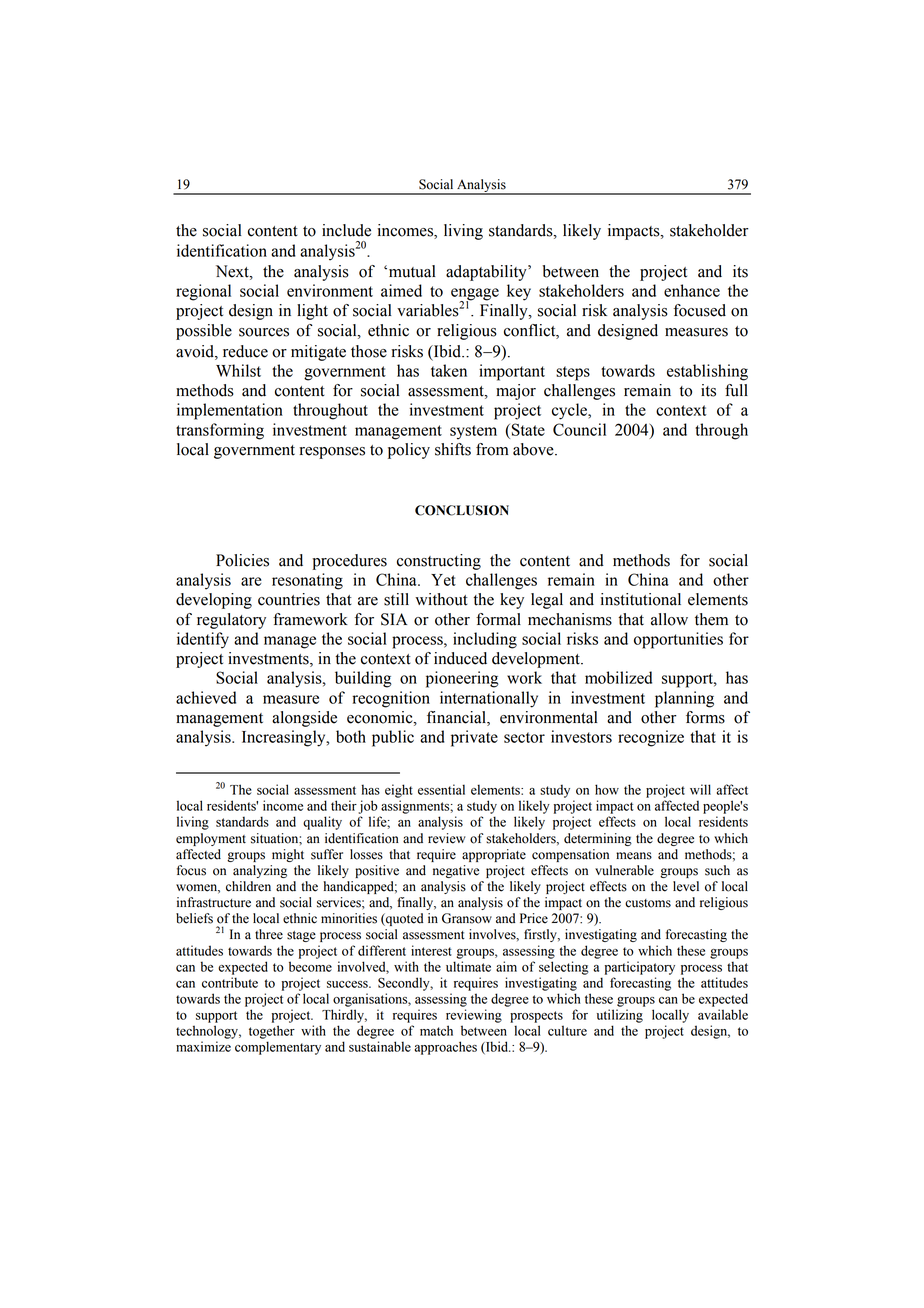 Image resolution: width=924 pixels, height=1308 pixels. What do you see at coordinates (436, 1030) in the document?
I see `match` at bounding box center [436, 1030].
